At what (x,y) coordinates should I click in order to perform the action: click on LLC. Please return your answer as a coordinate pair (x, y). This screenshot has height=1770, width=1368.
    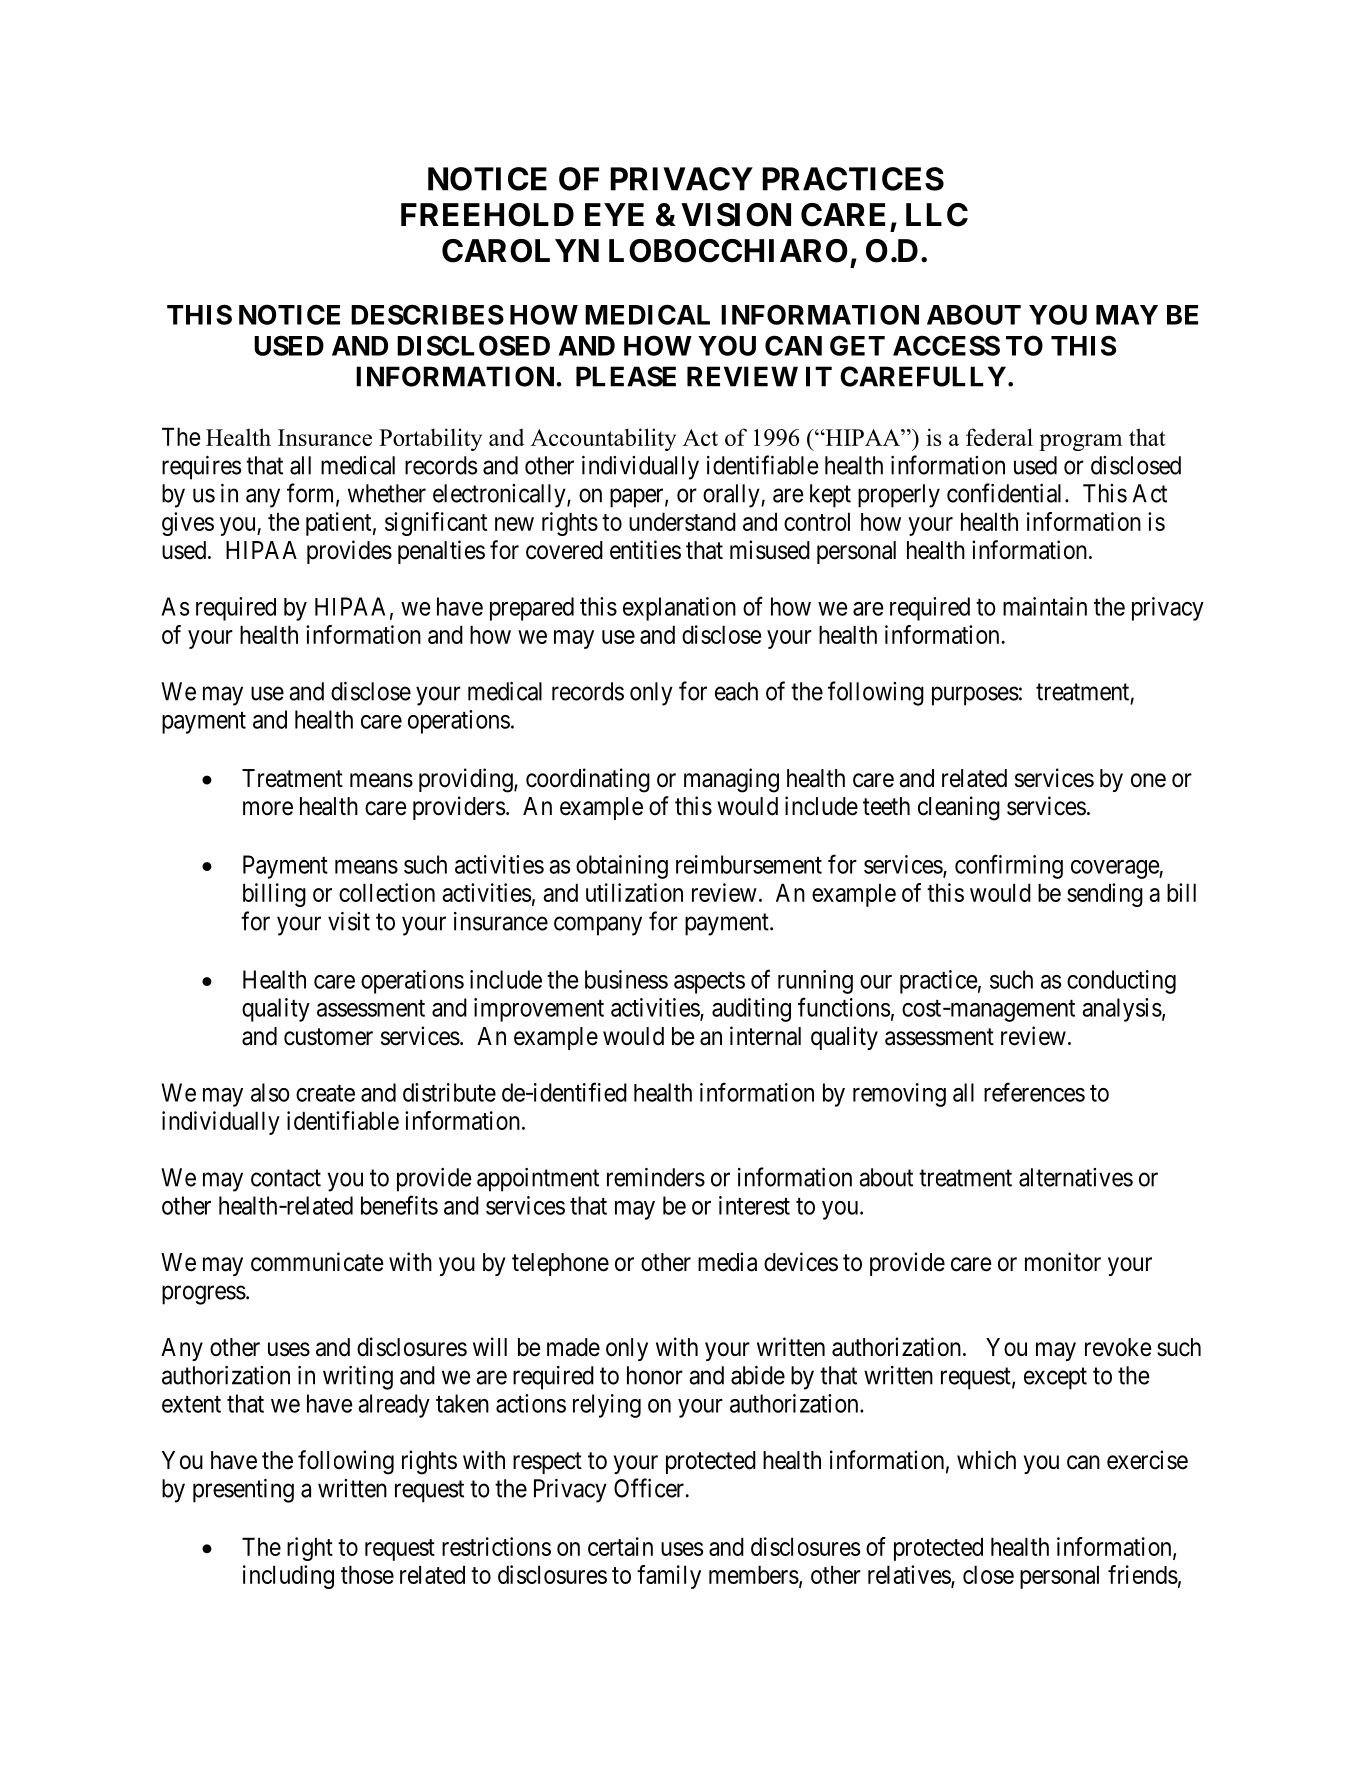
    Looking at the image, I should click on (937, 215).
